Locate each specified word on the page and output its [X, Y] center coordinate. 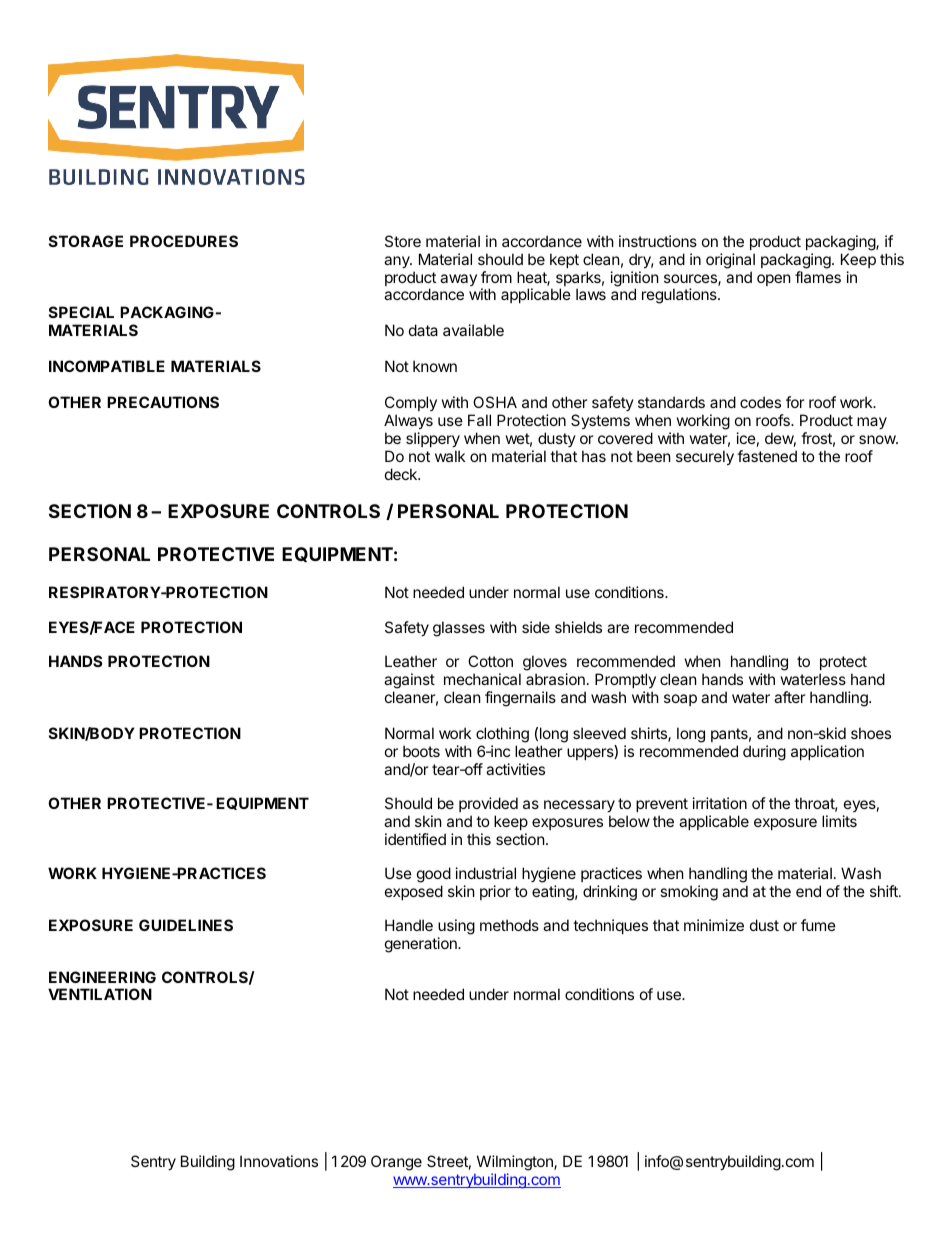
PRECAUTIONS [163, 402]
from [496, 277]
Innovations [279, 1161]
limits [839, 821]
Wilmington [516, 1163]
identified [415, 839]
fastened [767, 456]
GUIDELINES [186, 925]
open [774, 280]
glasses [459, 629]
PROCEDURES [184, 241]
